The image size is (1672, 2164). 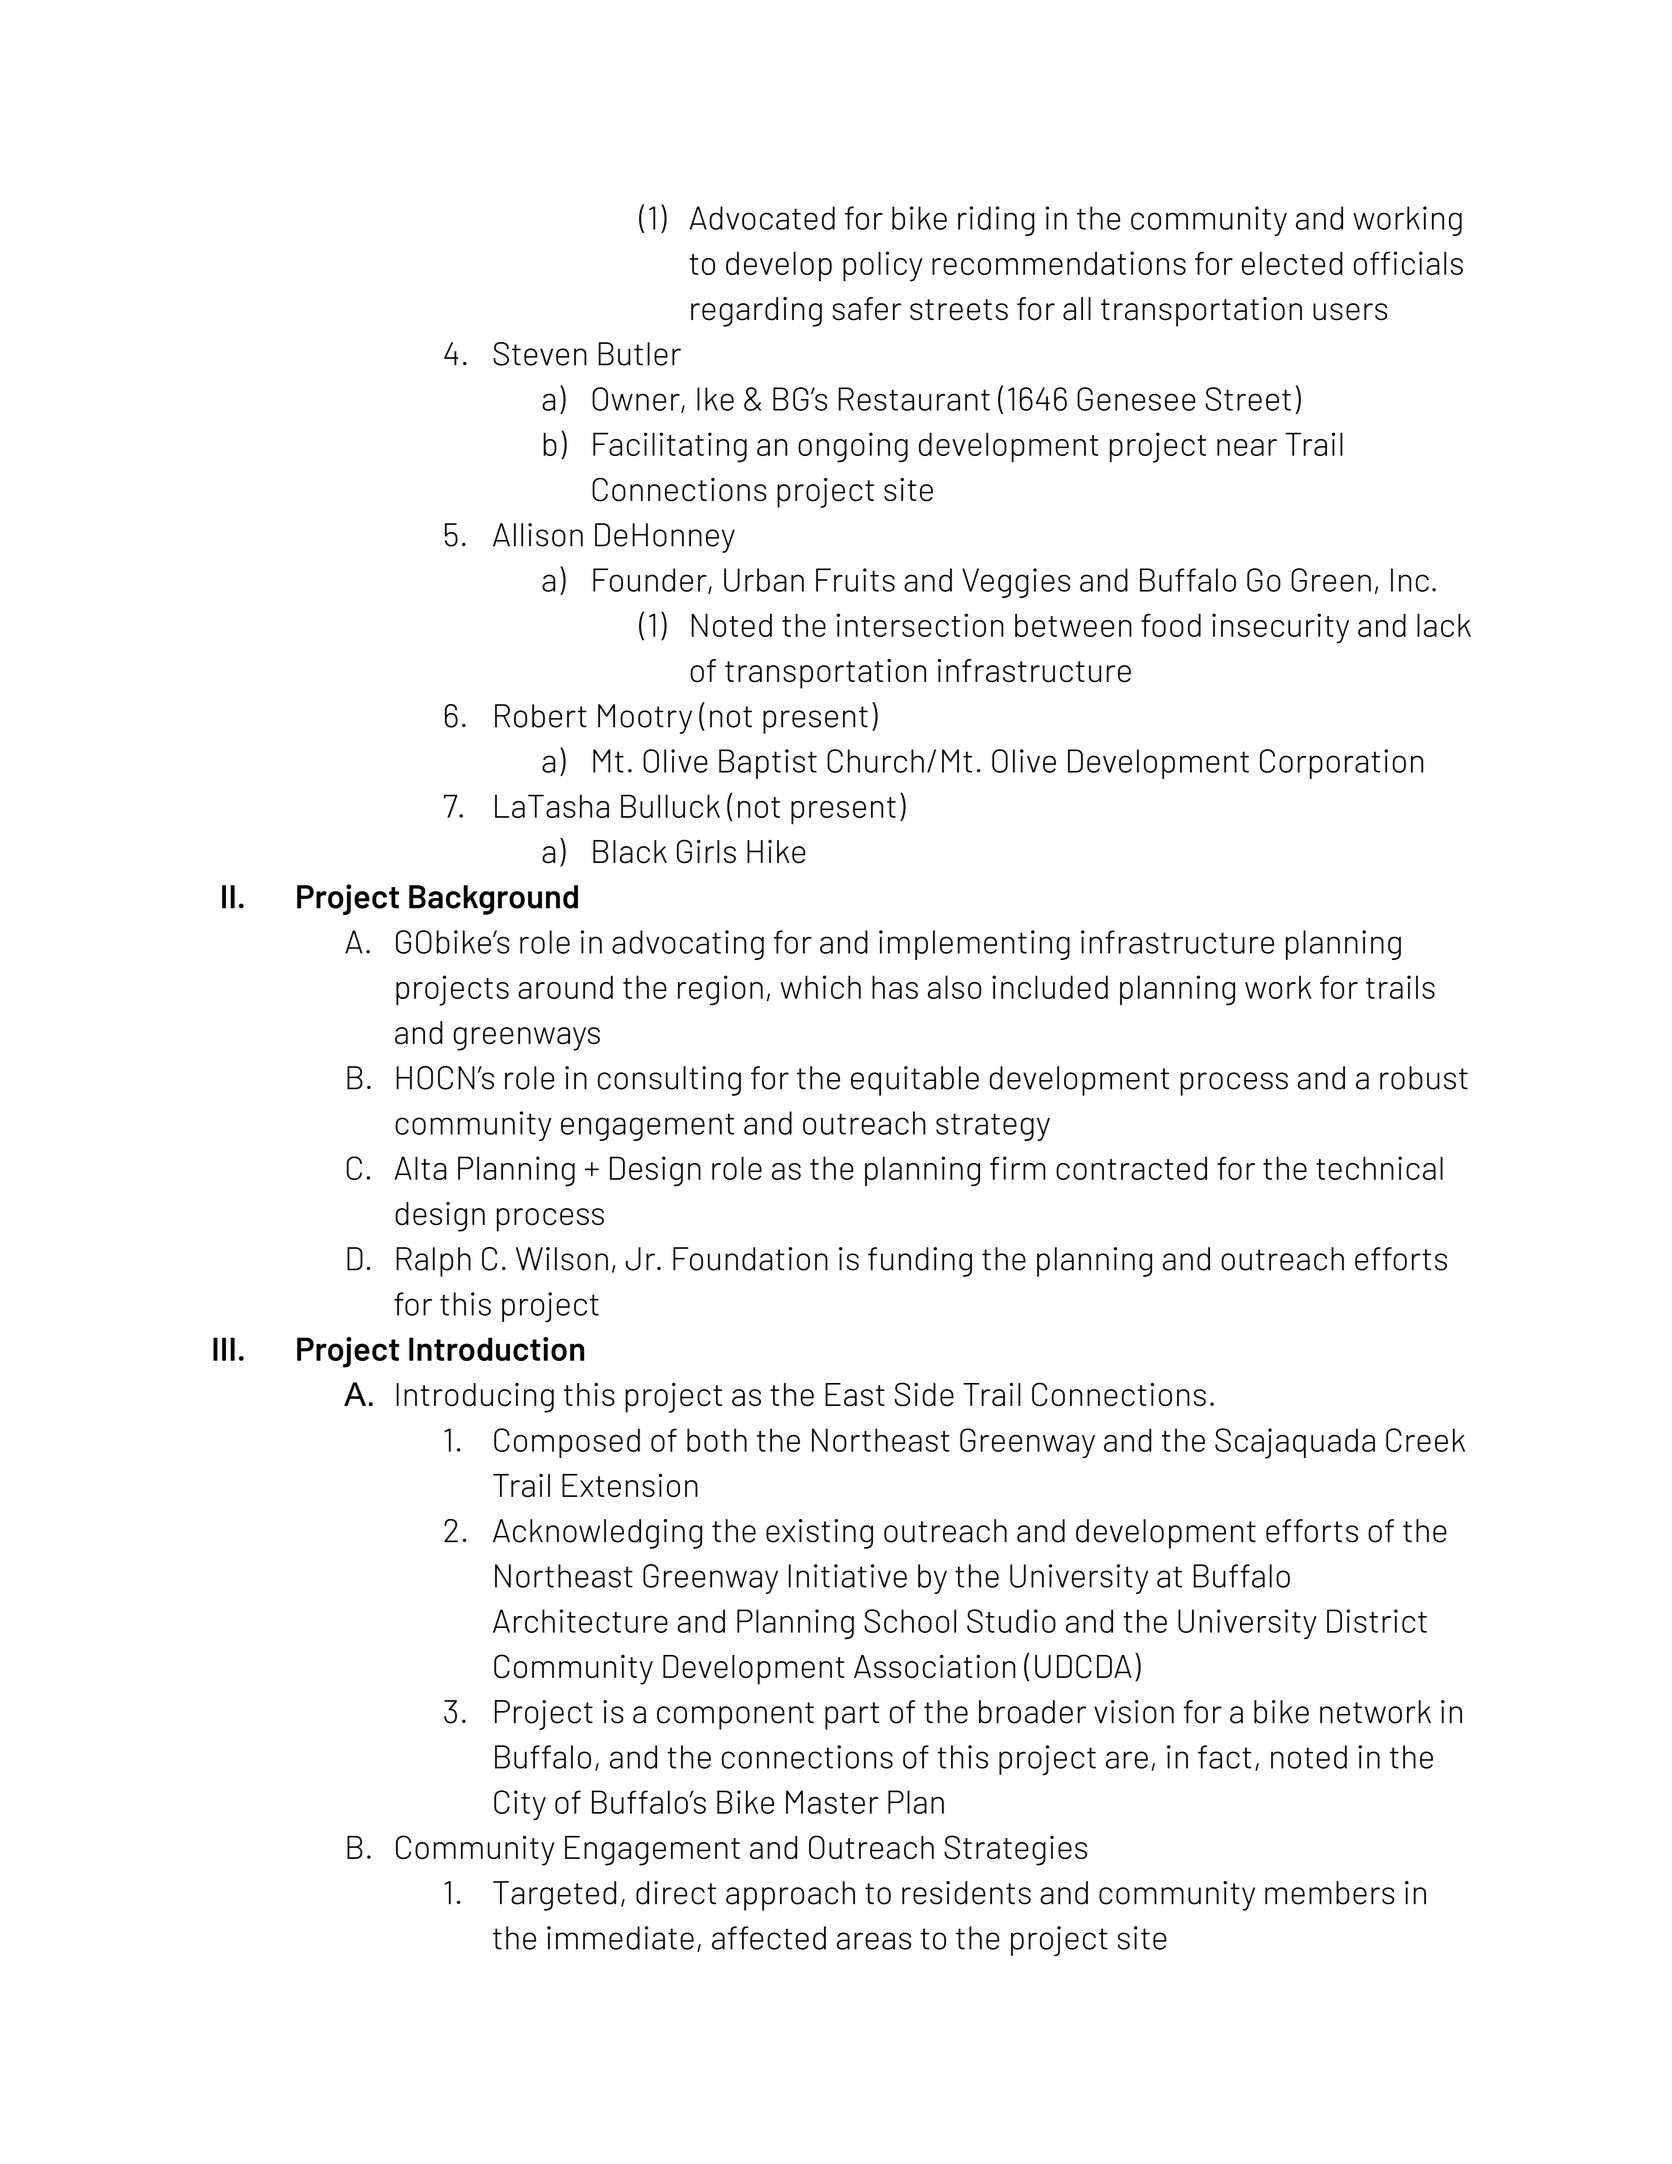 I want to click on elected, so click(x=1292, y=263).
